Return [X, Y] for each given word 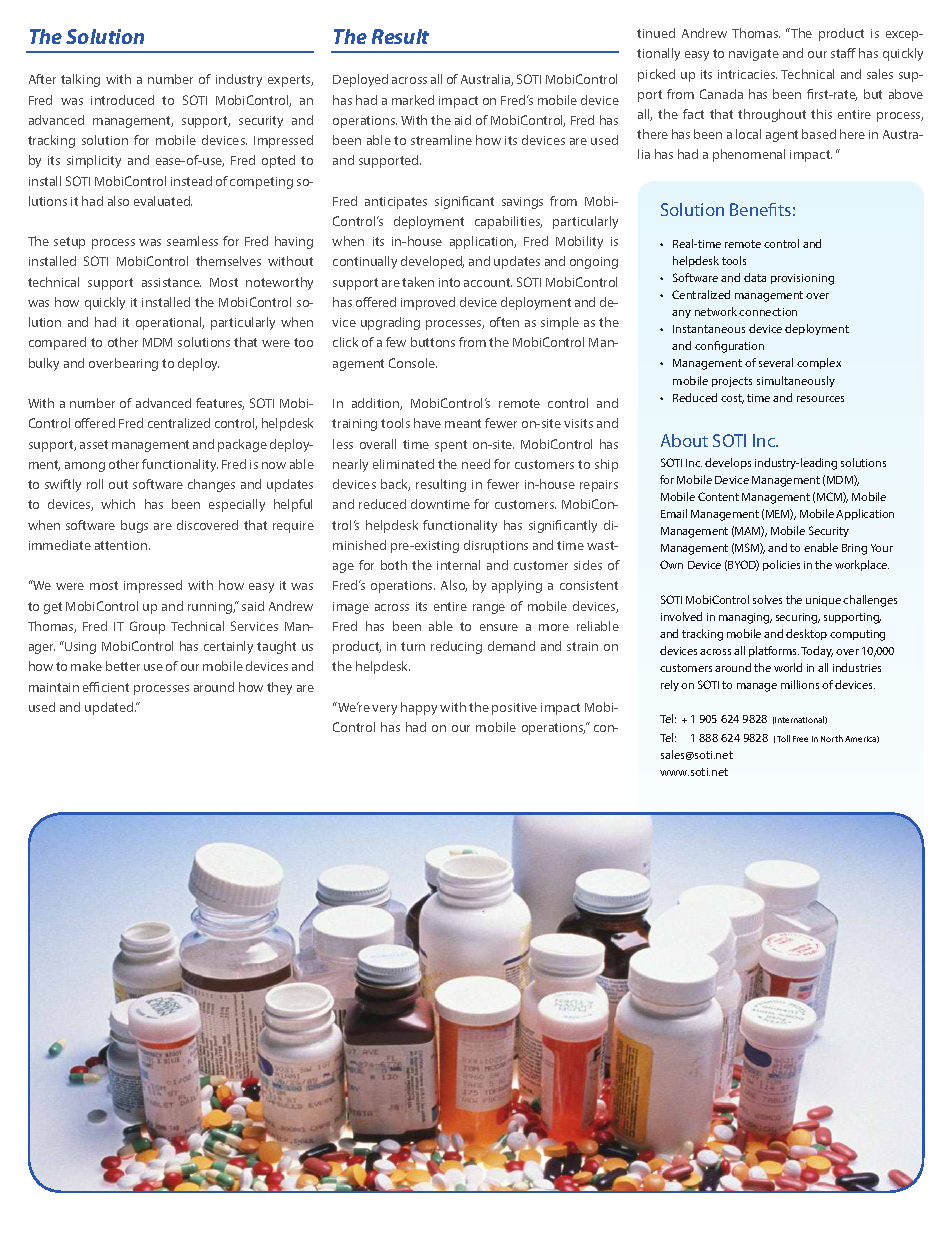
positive [514, 709]
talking [80, 80]
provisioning [802, 279]
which [118, 504]
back [395, 485]
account [488, 282]
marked [413, 100]
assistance [171, 282]
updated [110, 708]
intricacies [747, 74]
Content [718, 496]
